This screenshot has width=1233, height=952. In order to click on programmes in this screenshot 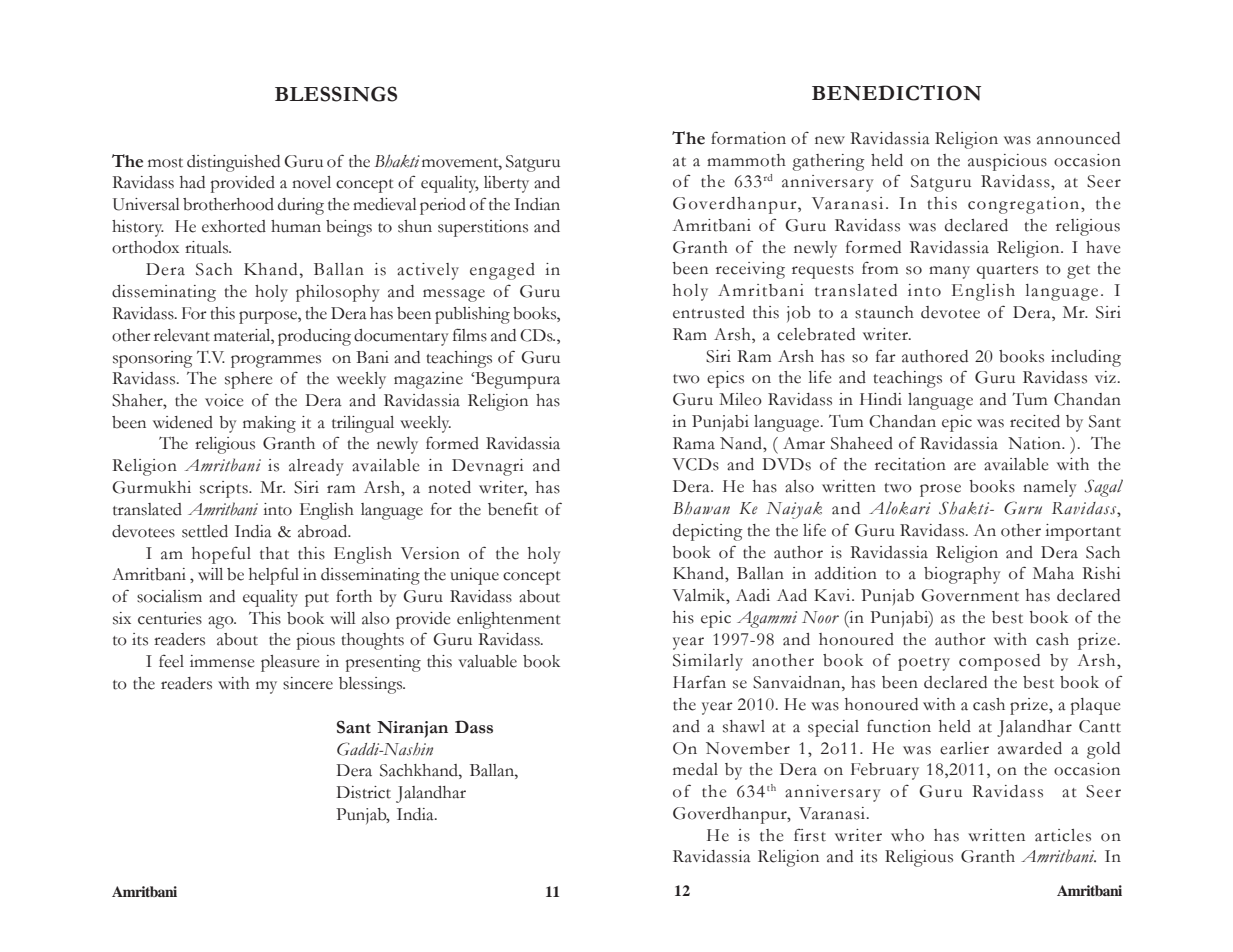, I will do `click(276, 361)`.
